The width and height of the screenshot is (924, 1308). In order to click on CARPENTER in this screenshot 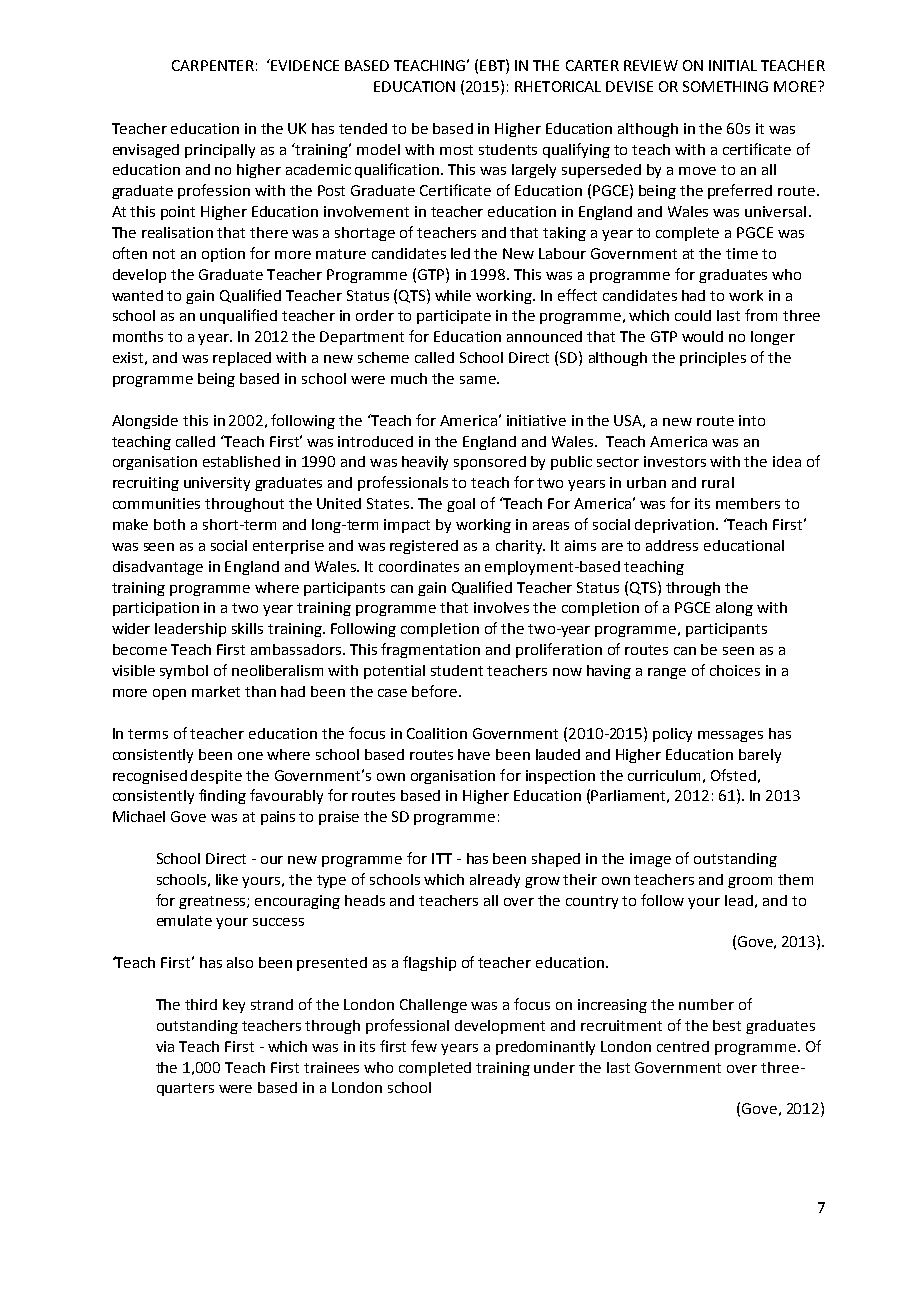, I will do `click(213, 65)`.
